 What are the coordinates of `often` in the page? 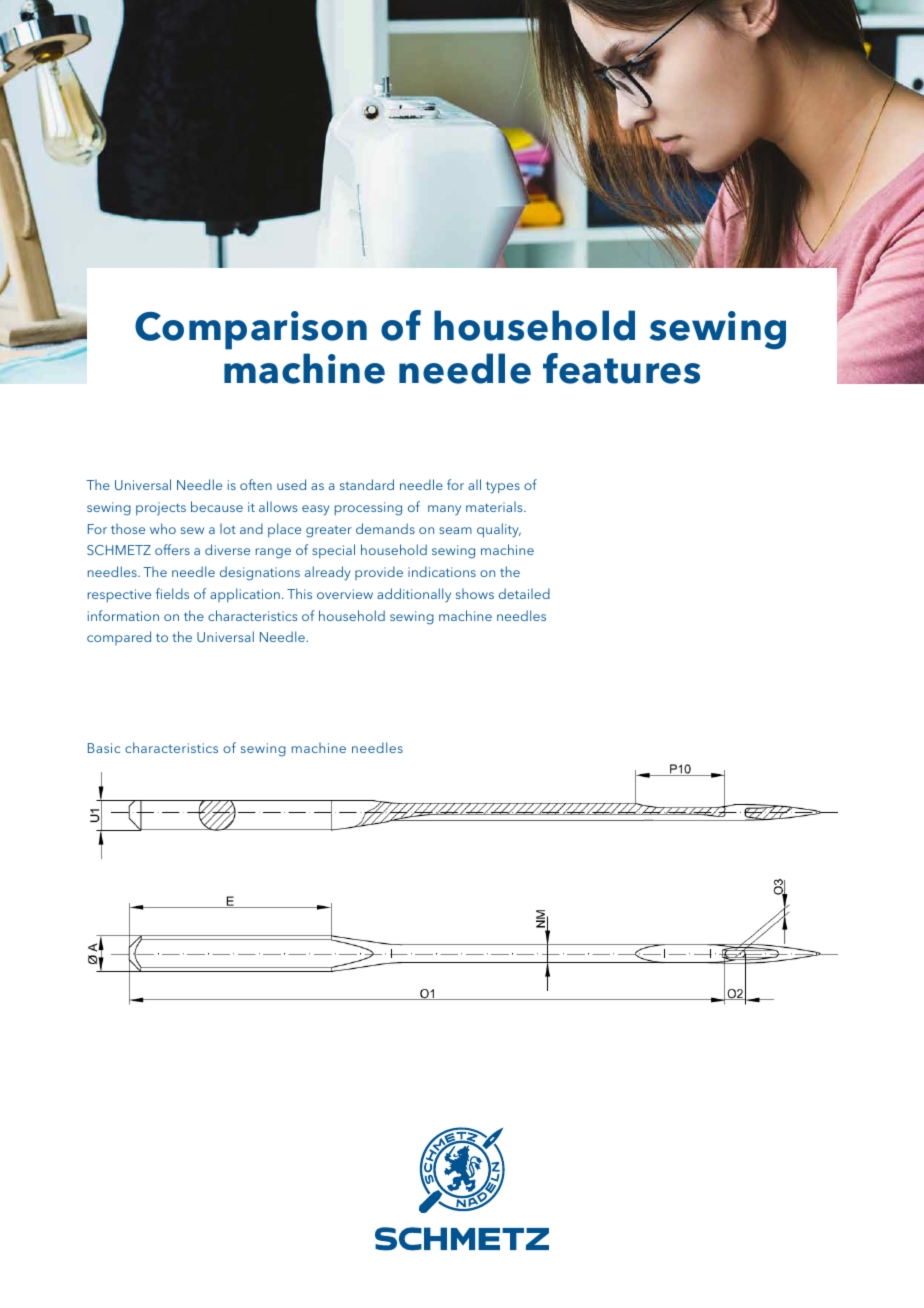 It's located at (256, 484).
